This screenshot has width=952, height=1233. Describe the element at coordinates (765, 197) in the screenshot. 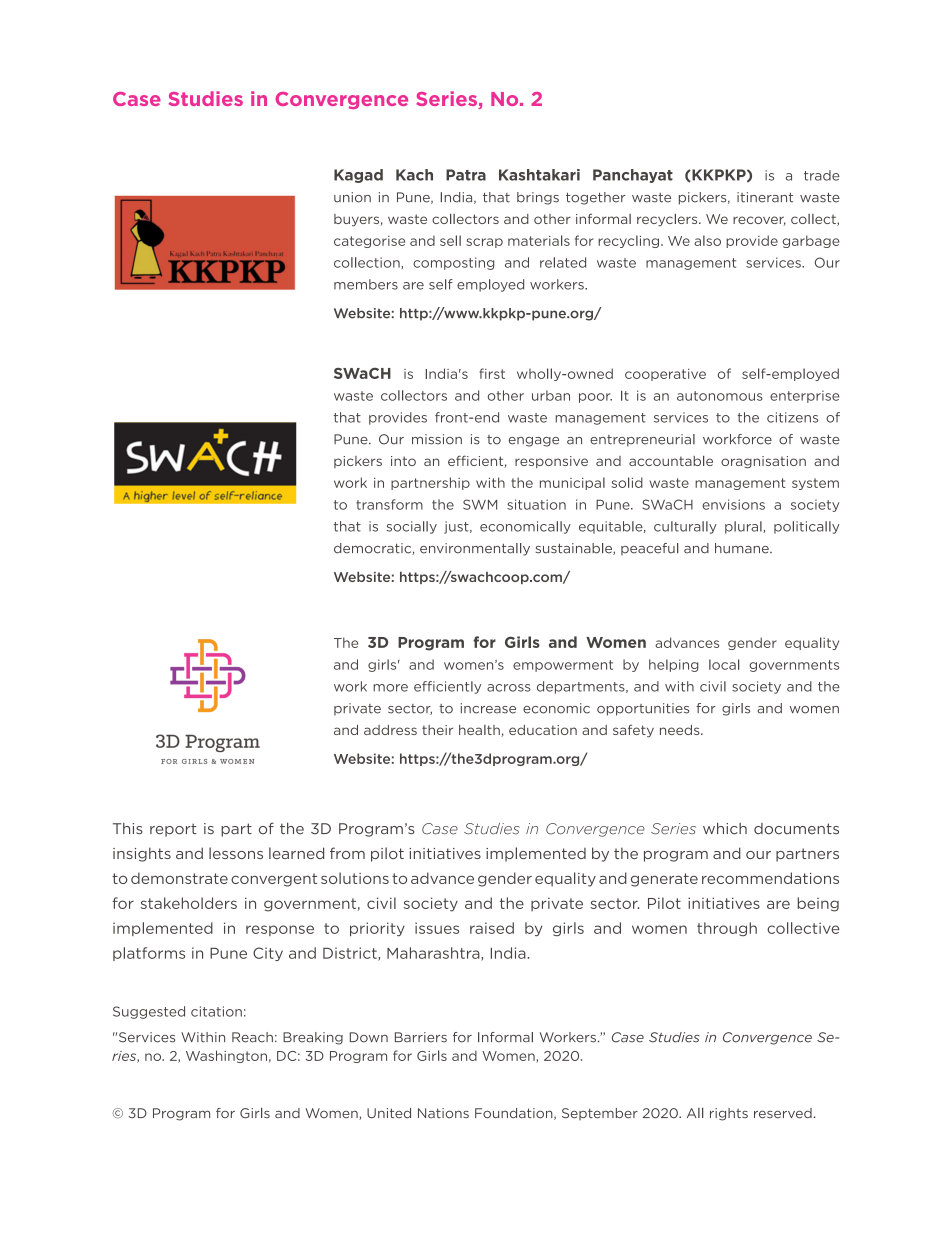

I see `itinerant` at that location.
